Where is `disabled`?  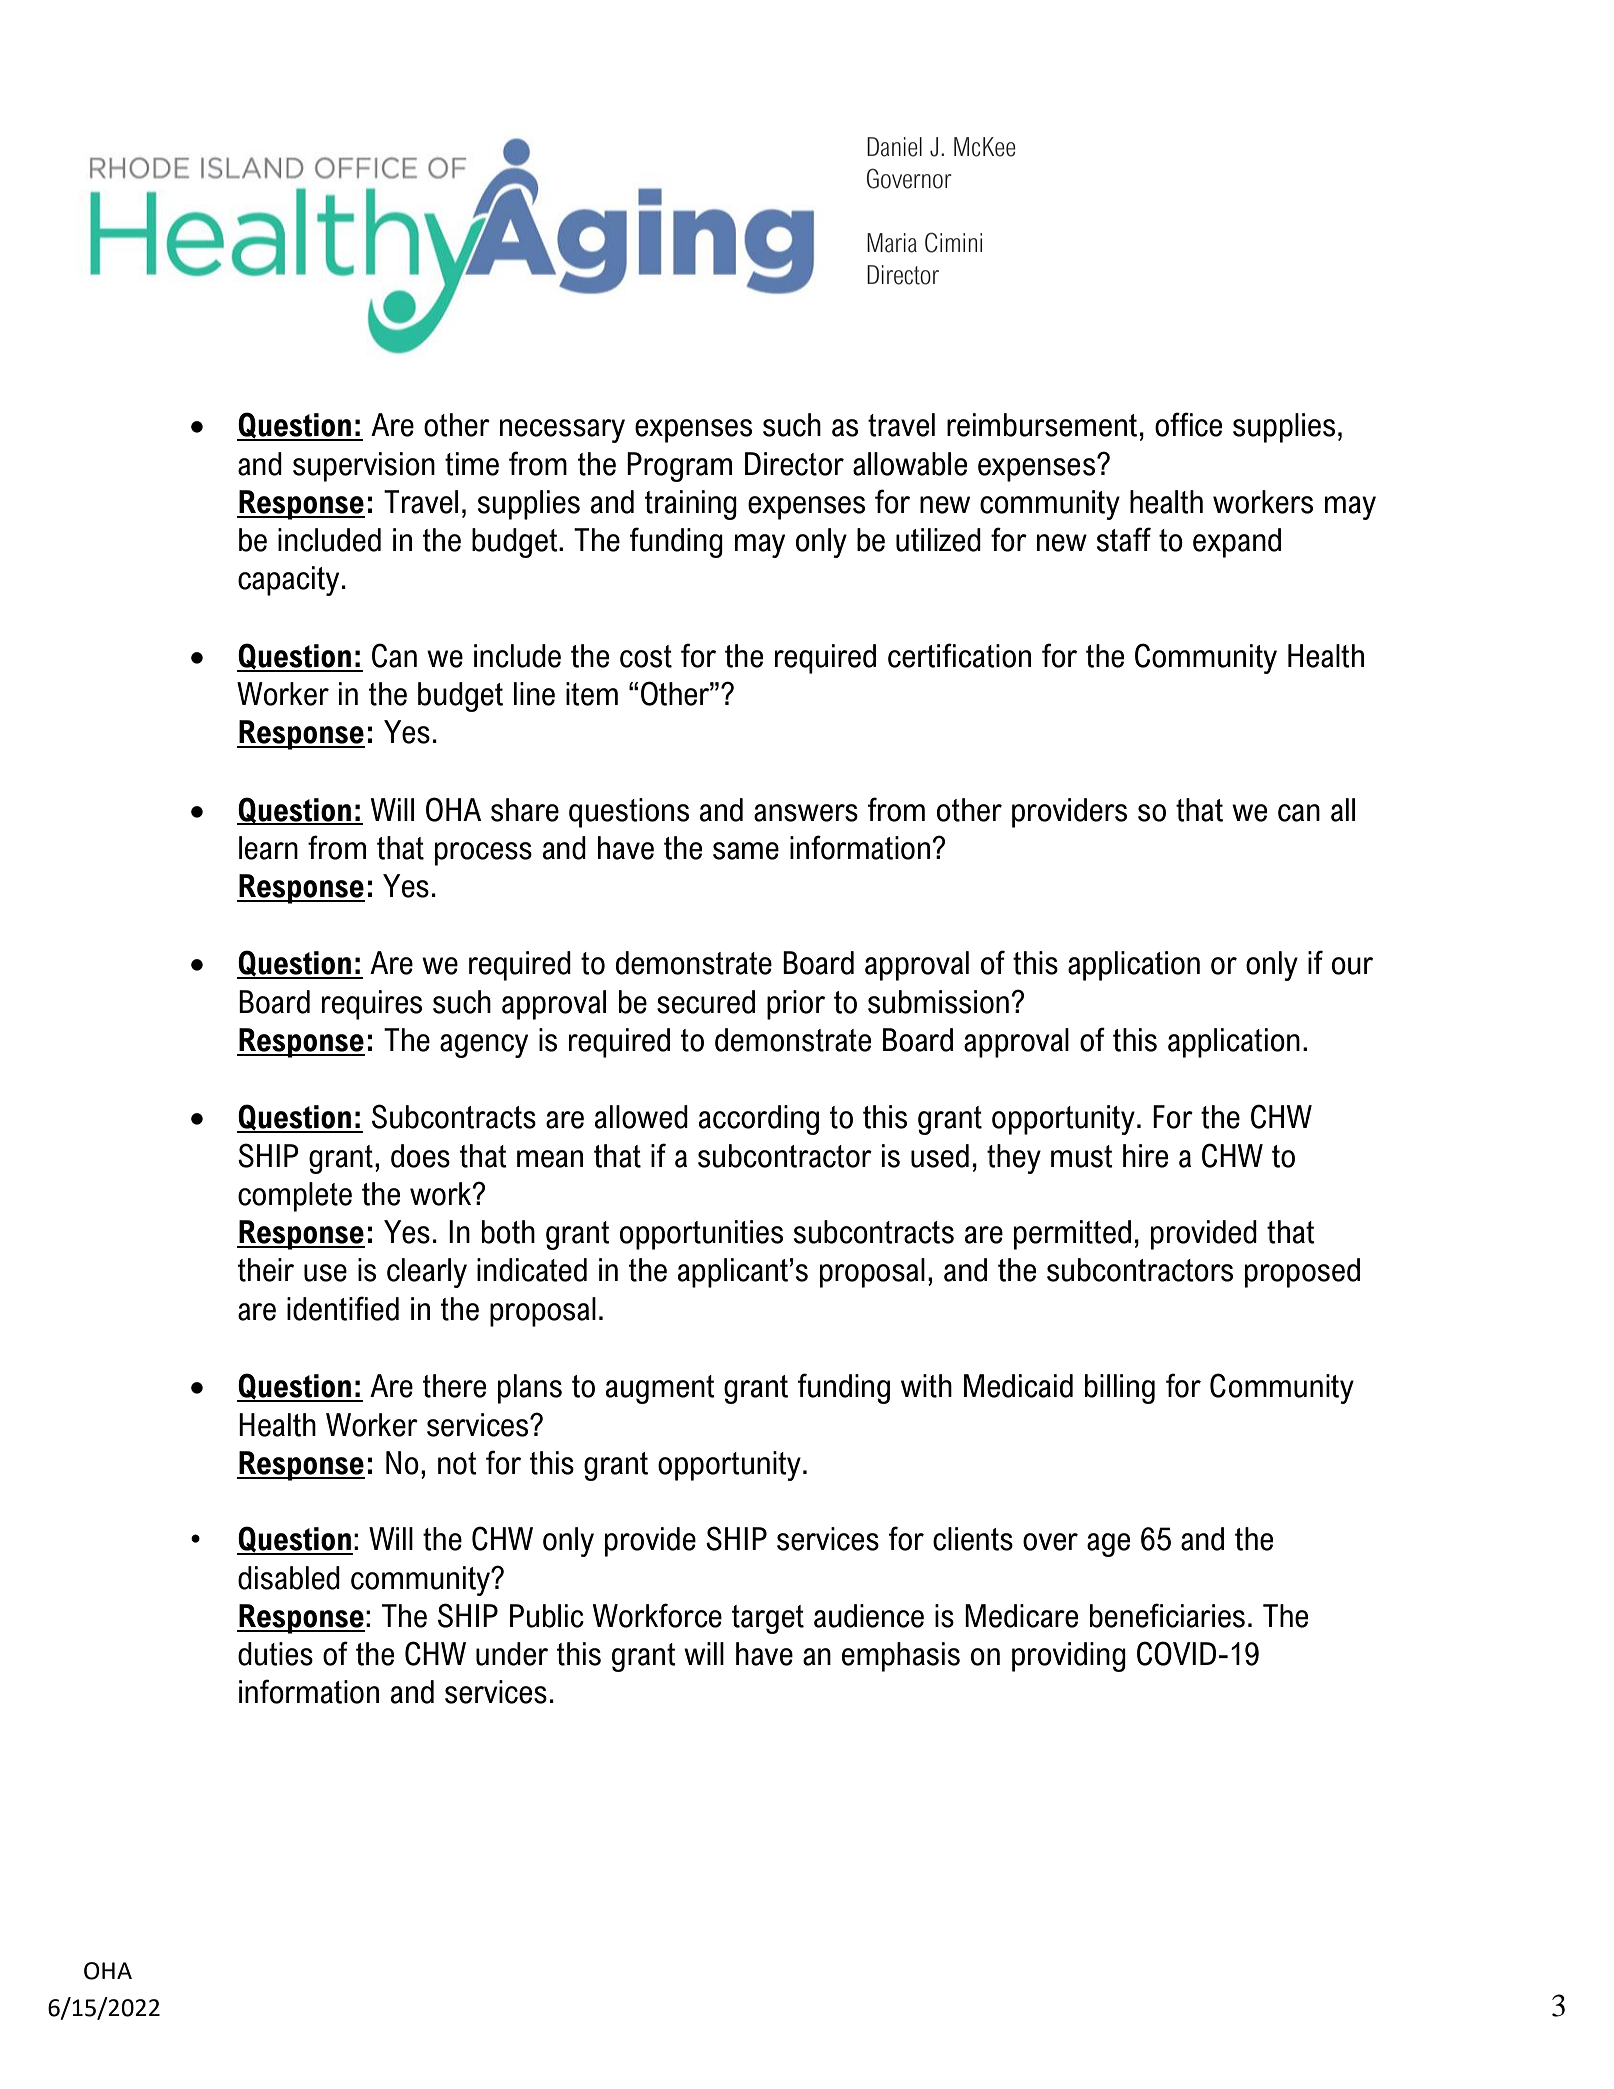
disabled is located at coordinates (289, 1578).
